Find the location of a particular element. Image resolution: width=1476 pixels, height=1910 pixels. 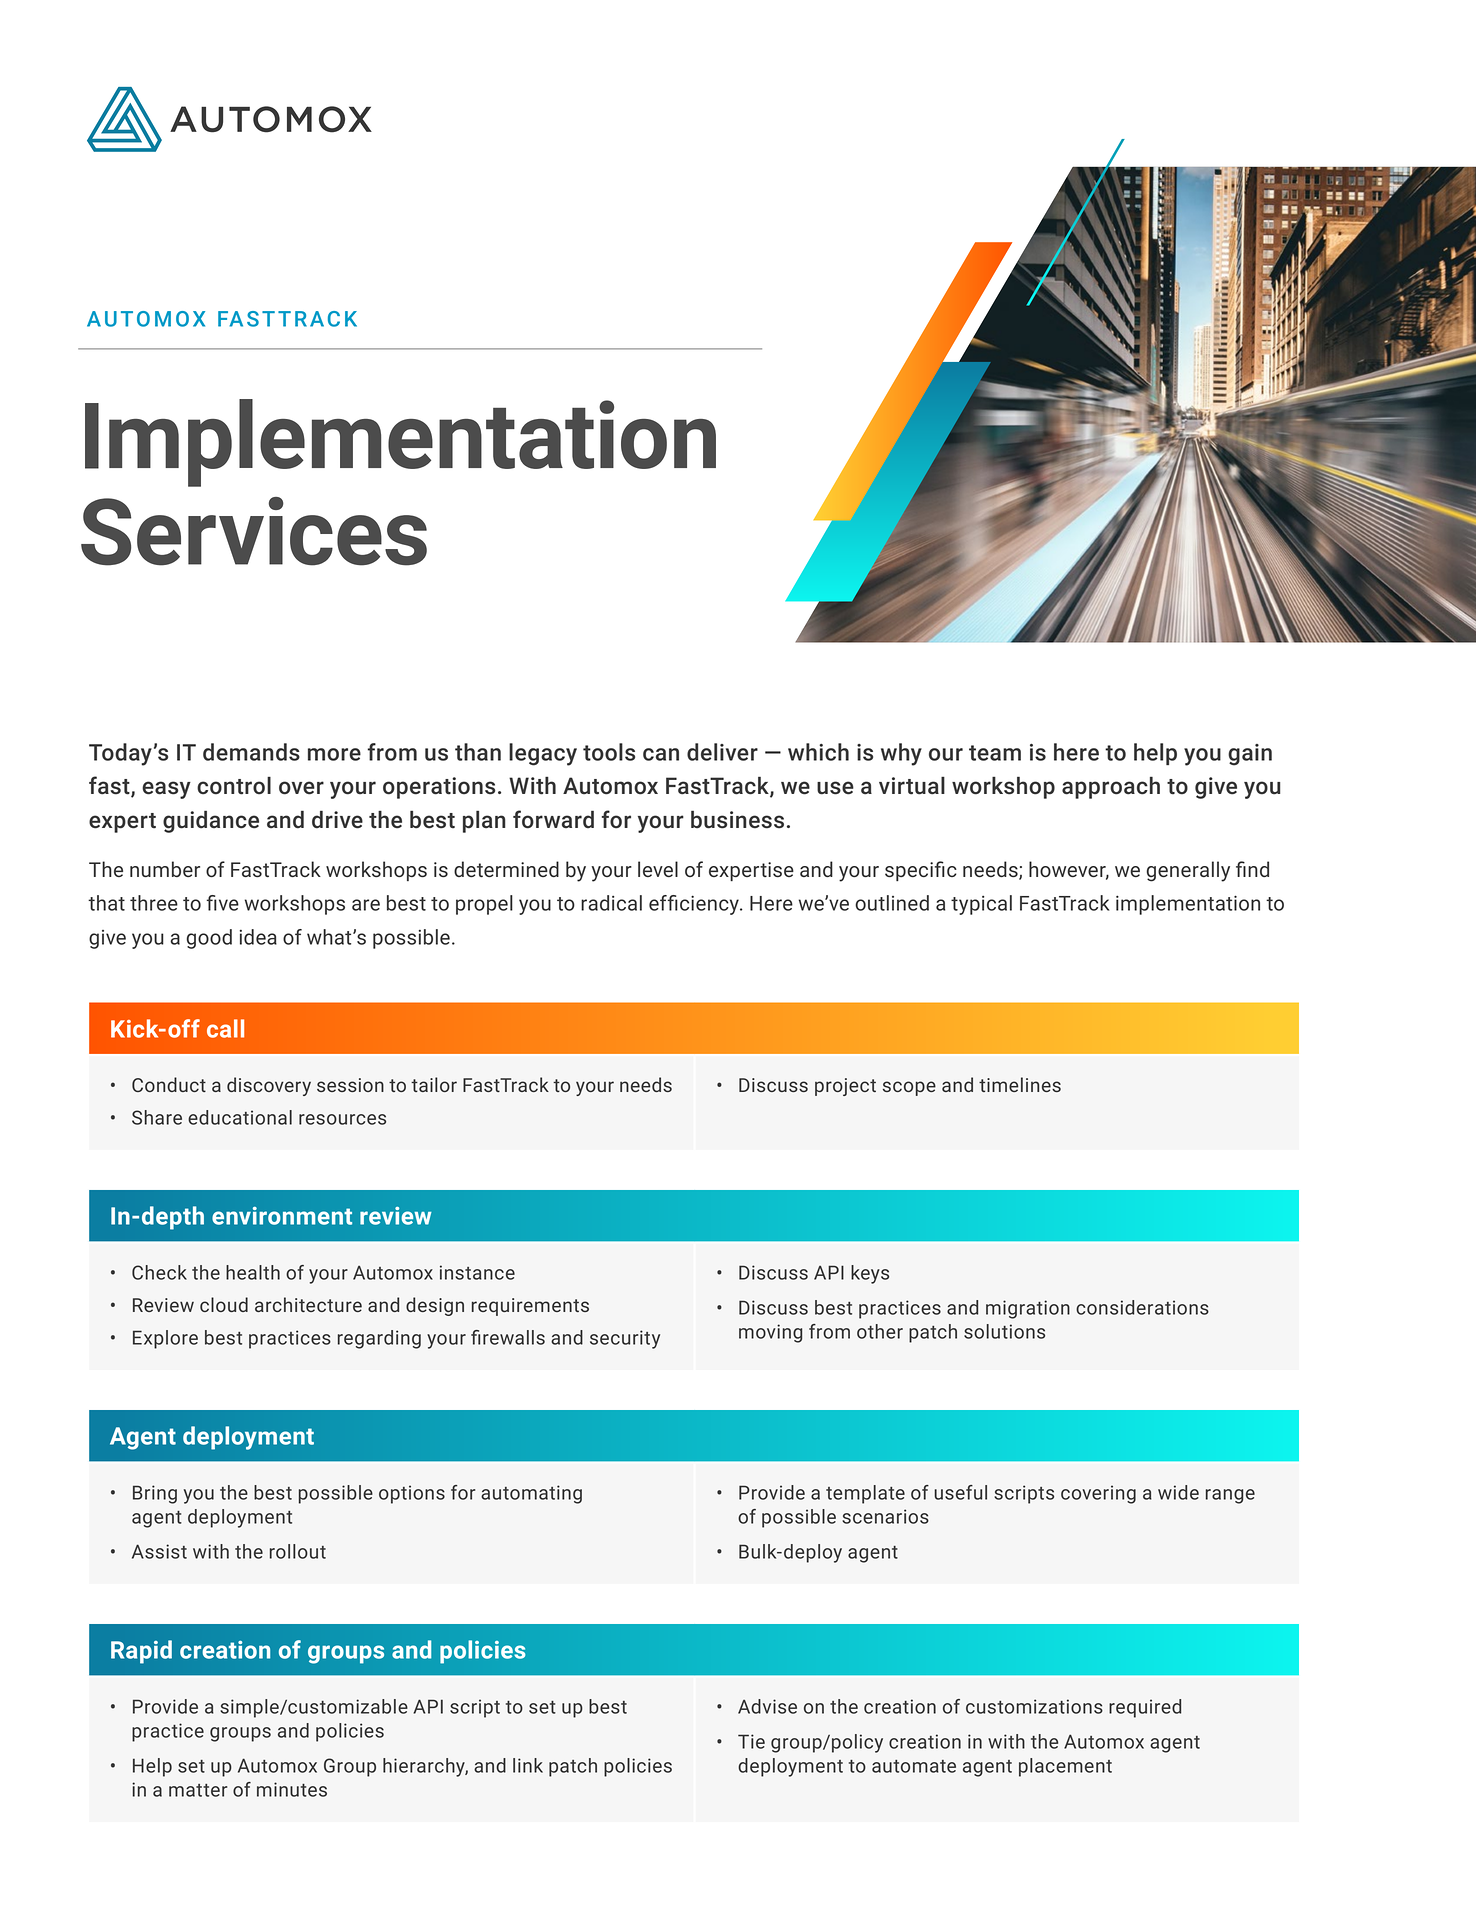

minutes is located at coordinates (292, 1789).
